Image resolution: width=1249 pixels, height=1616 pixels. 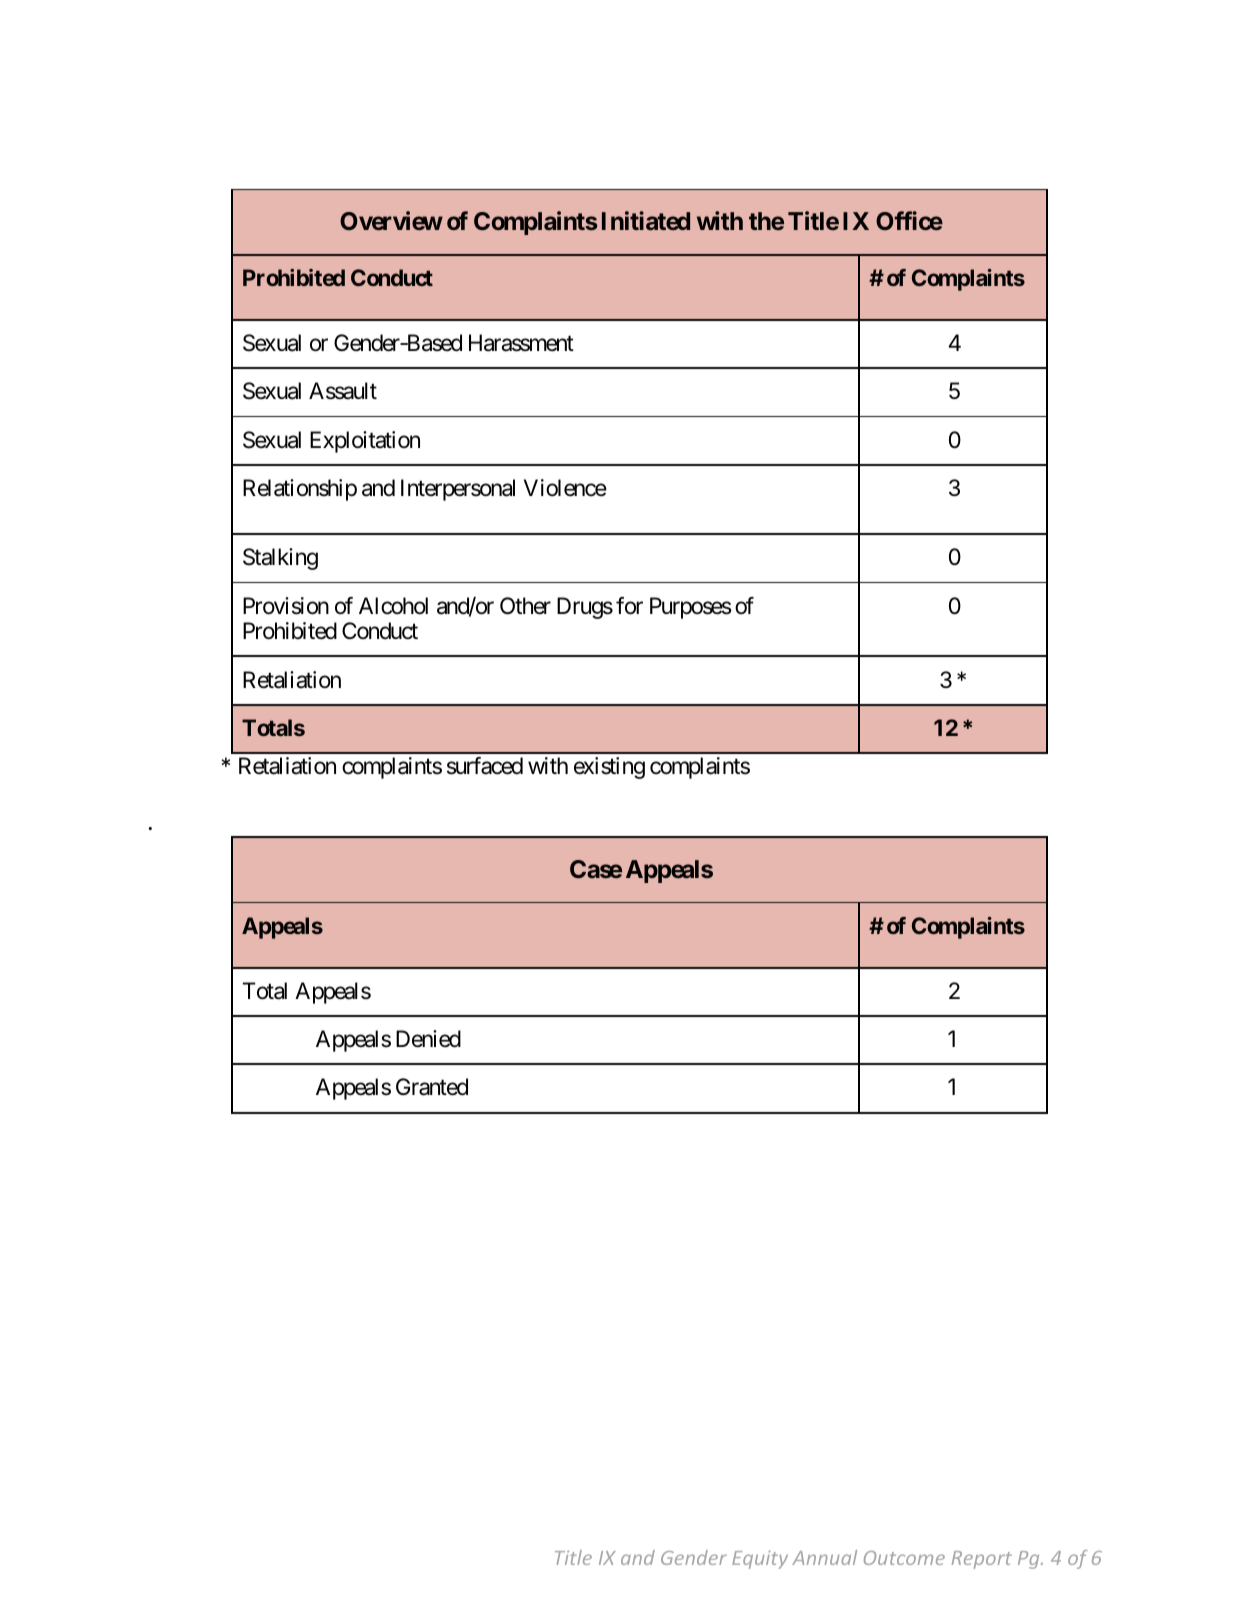 I want to click on Equity, so click(x=760, y=1560).
